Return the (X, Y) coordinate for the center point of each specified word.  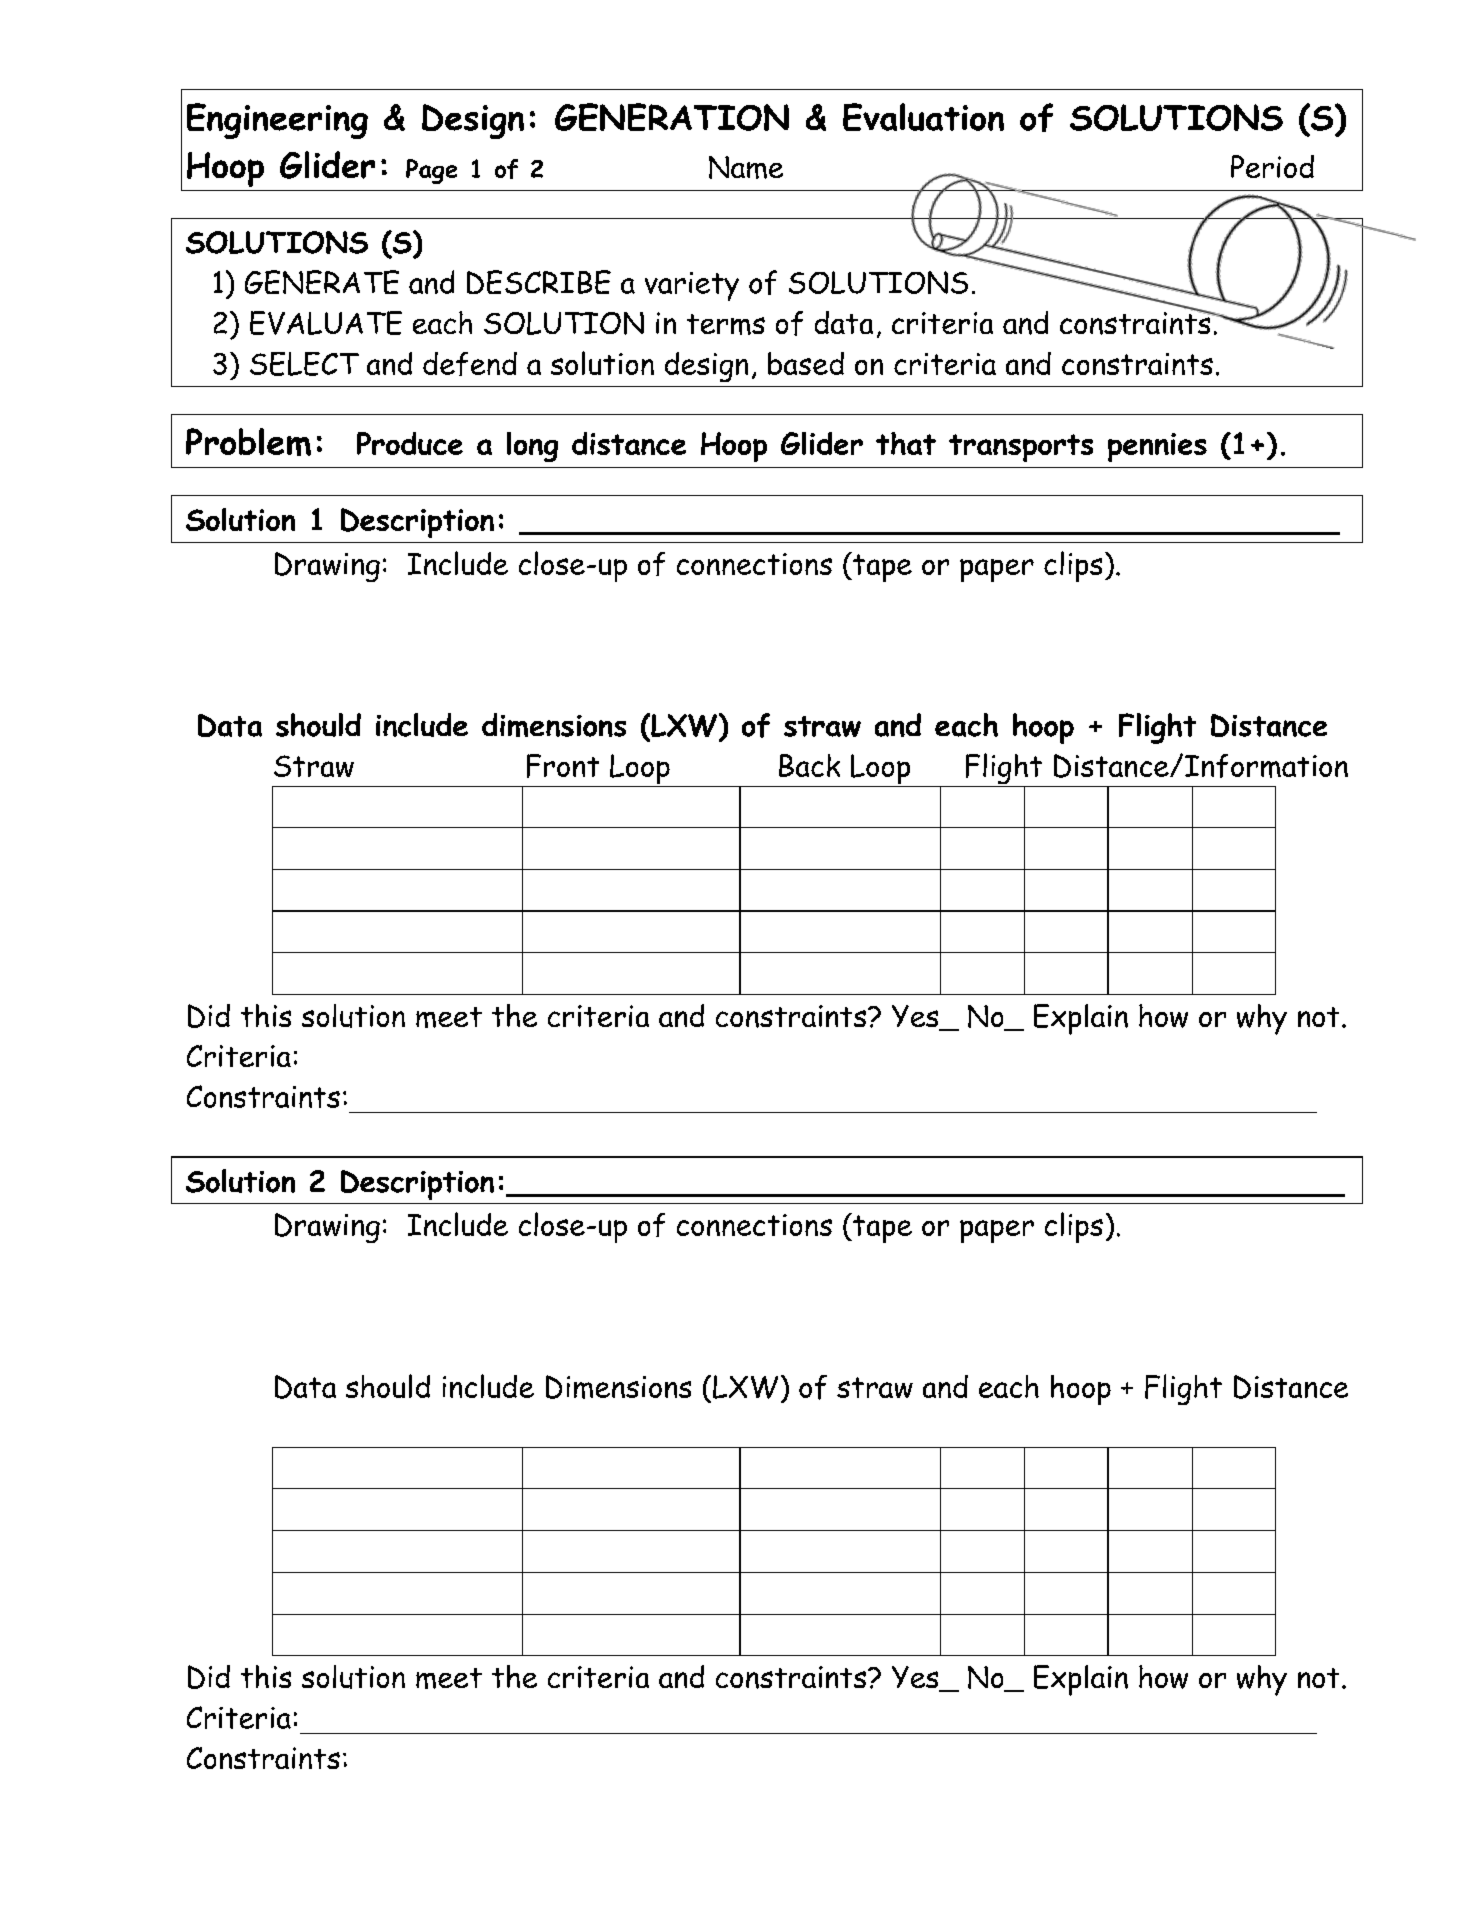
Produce (410, 443)
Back (809, 765)
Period (1272, 166)
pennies (1157, 447)
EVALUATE (326, 323)
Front (563, 766)
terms (726, 324)
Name (746, 167)
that (906, 443)
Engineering (277, 121)
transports (1021, 448)
